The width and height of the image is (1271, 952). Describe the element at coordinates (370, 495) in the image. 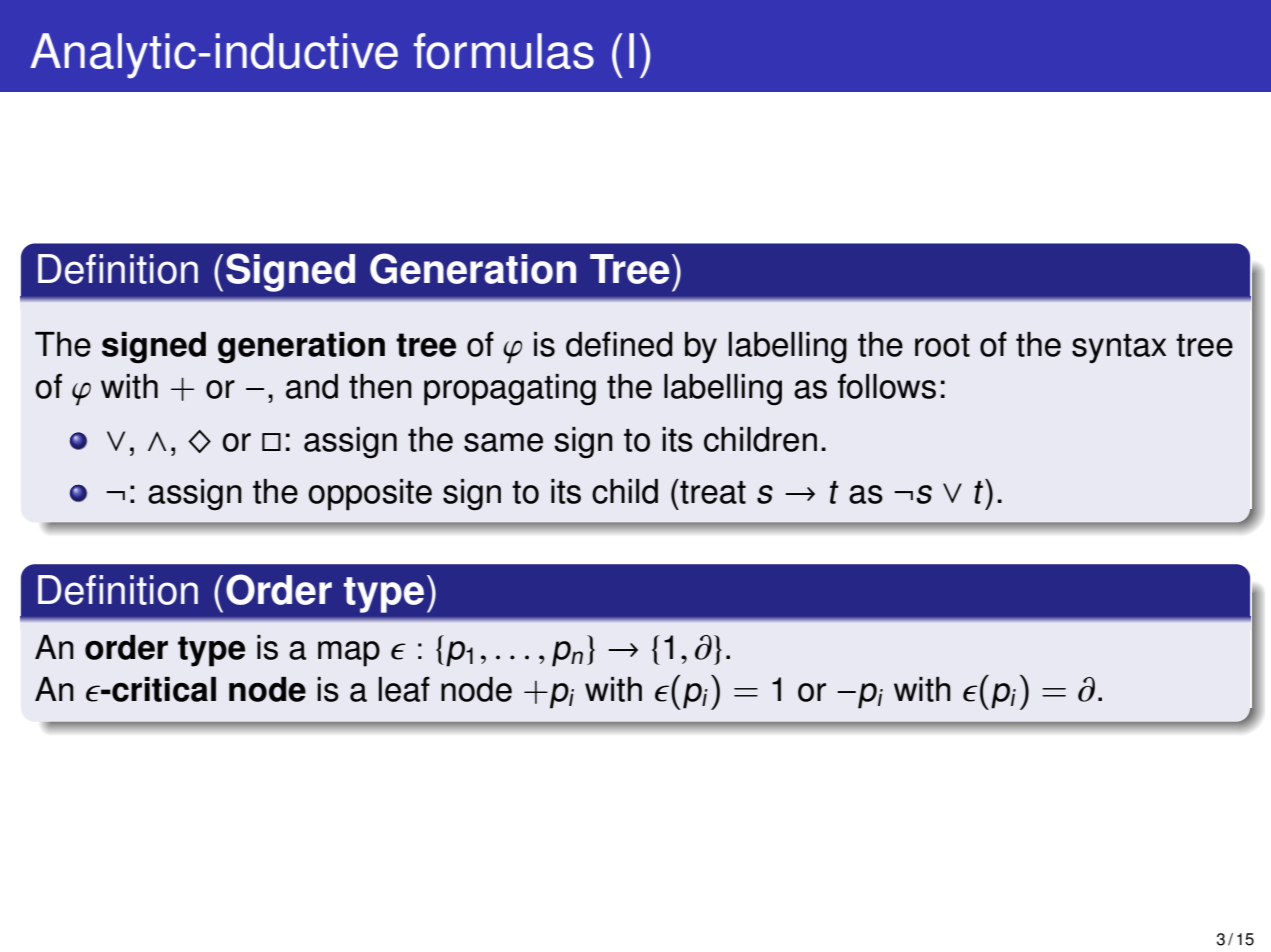

I see `opposite` at that location.
